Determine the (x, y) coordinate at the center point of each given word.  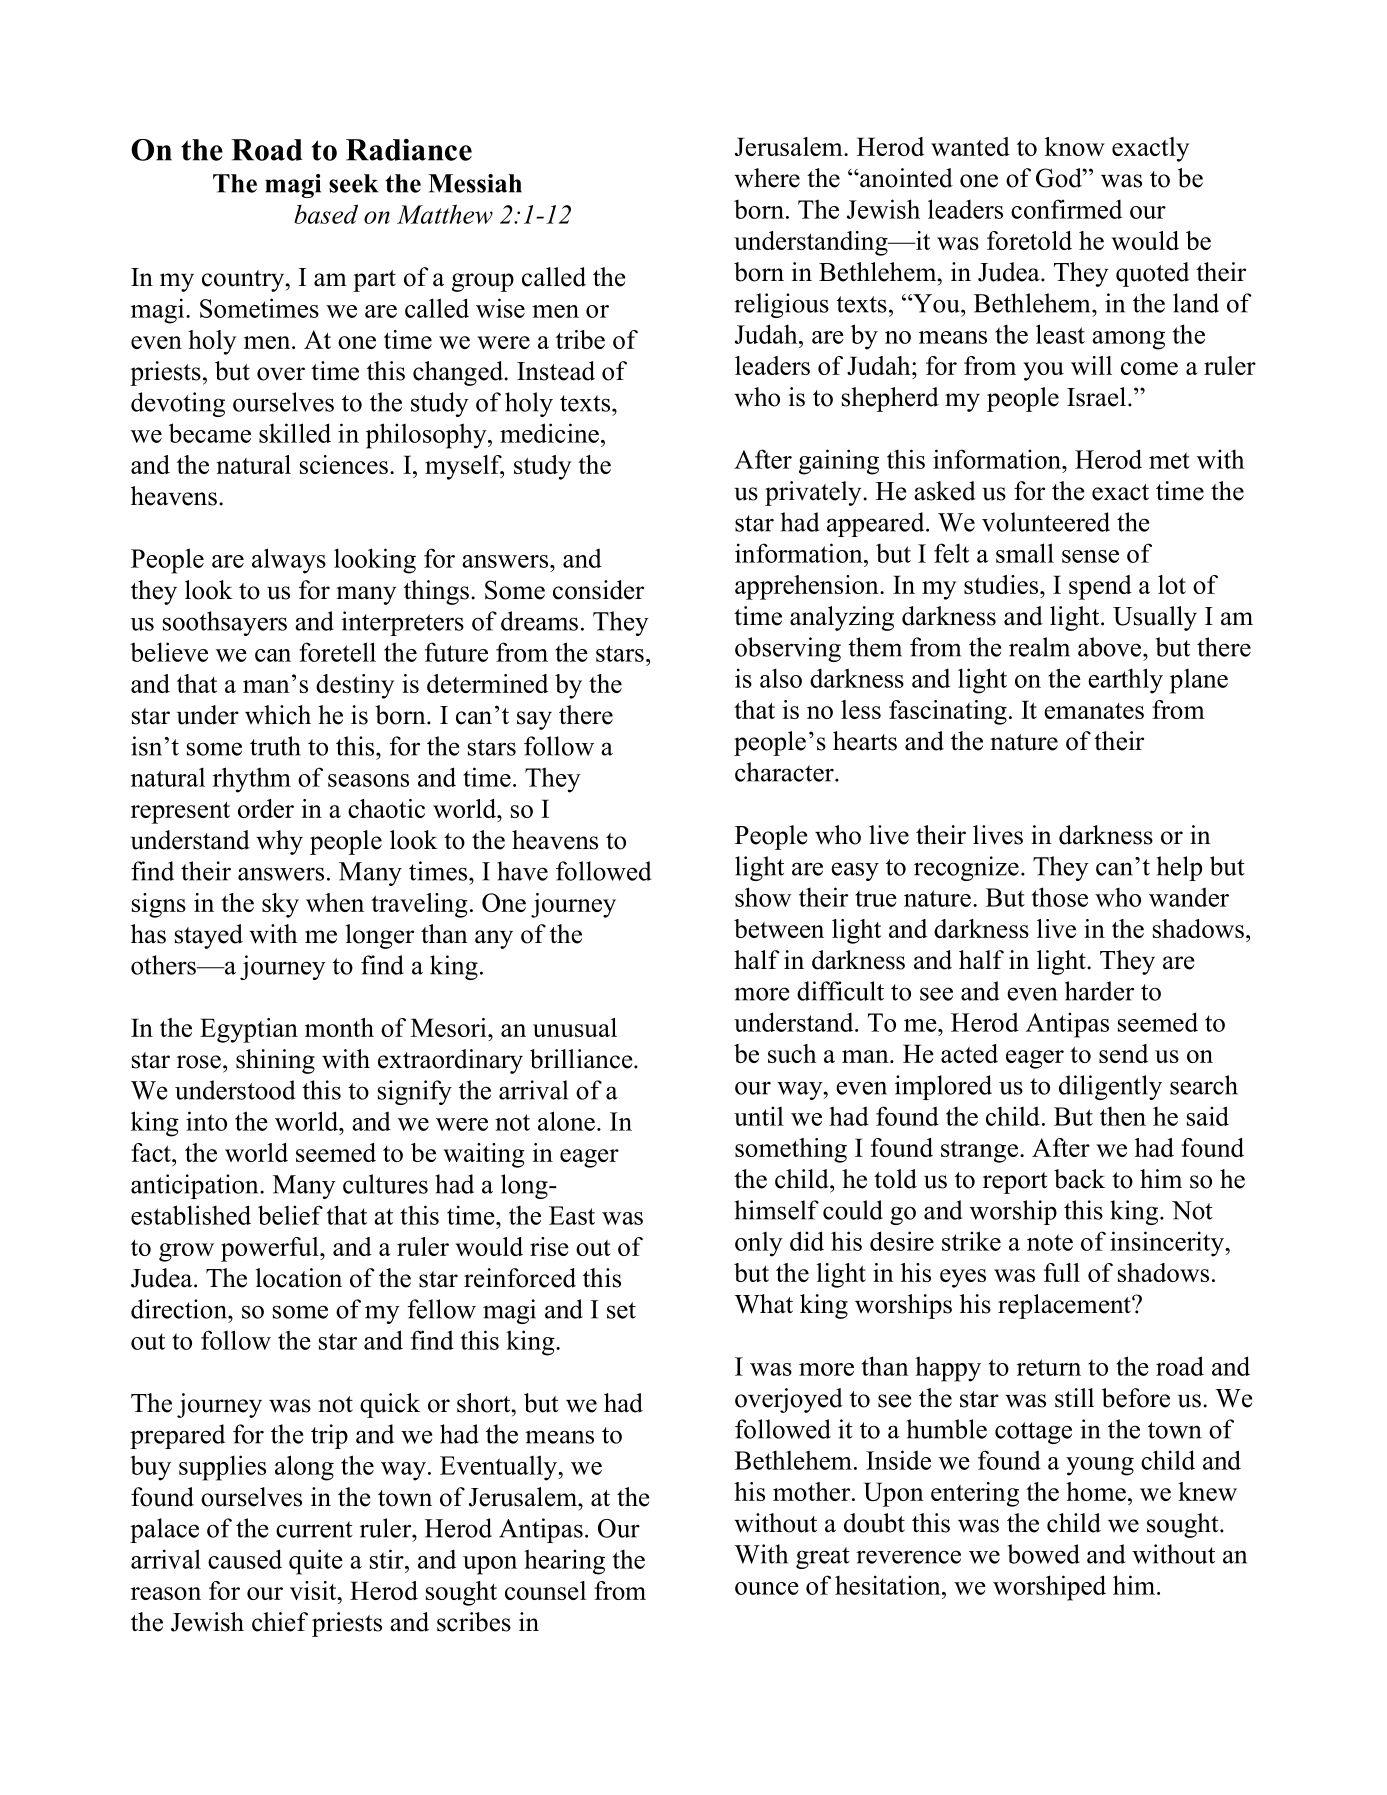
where (767, 178)
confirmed (1066, 209)
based (326, 214)
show (763, 897)
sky (280, 905)
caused (245, 1559)
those (1060, 897)
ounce (767, 1588)
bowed (1044, 1554)
